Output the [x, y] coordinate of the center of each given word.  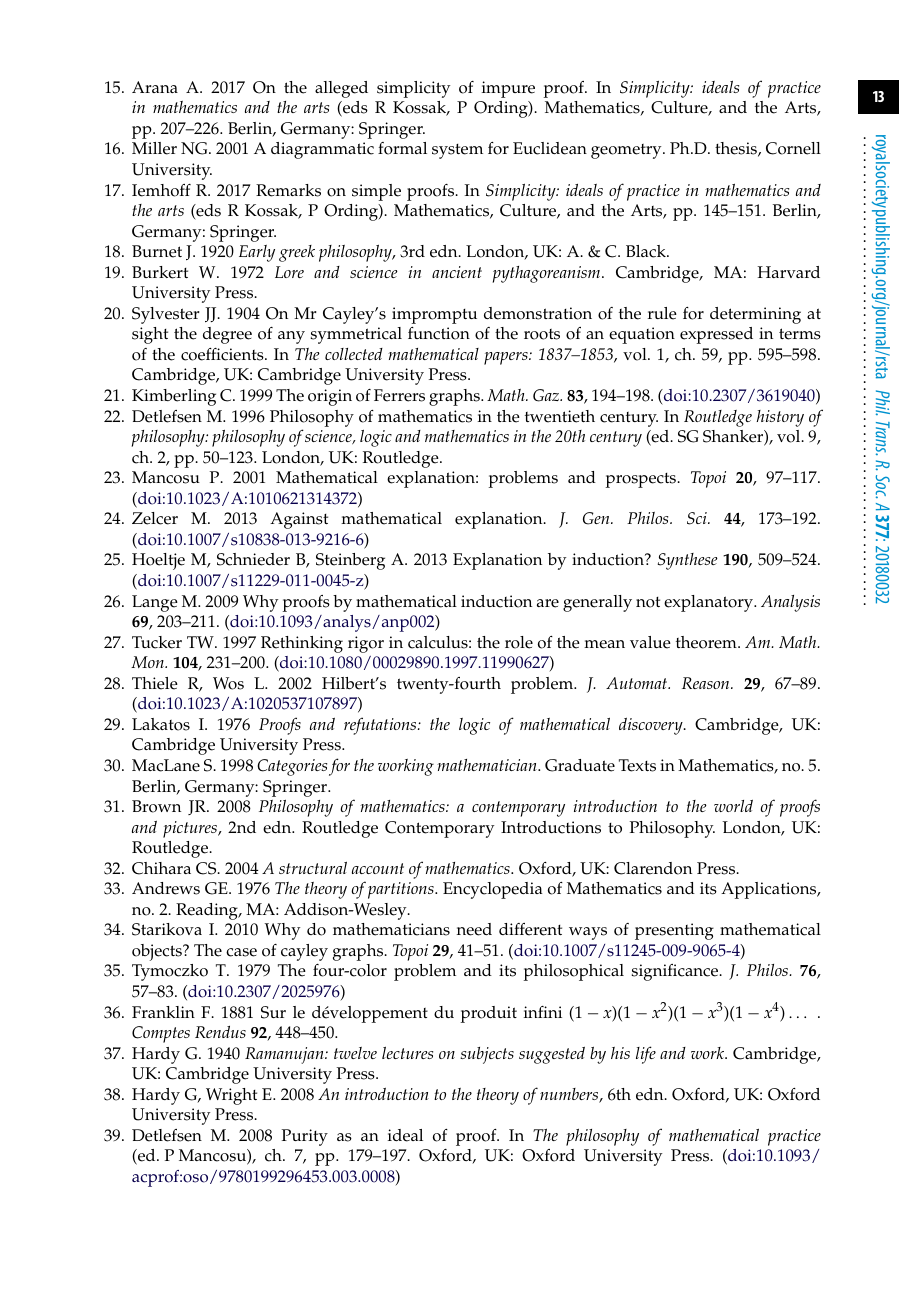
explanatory [710, 603]
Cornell [793, 148]
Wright [231, 1096]
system [457, 151]
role [519, 642]
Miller [154, 148]
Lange [155, 603]
